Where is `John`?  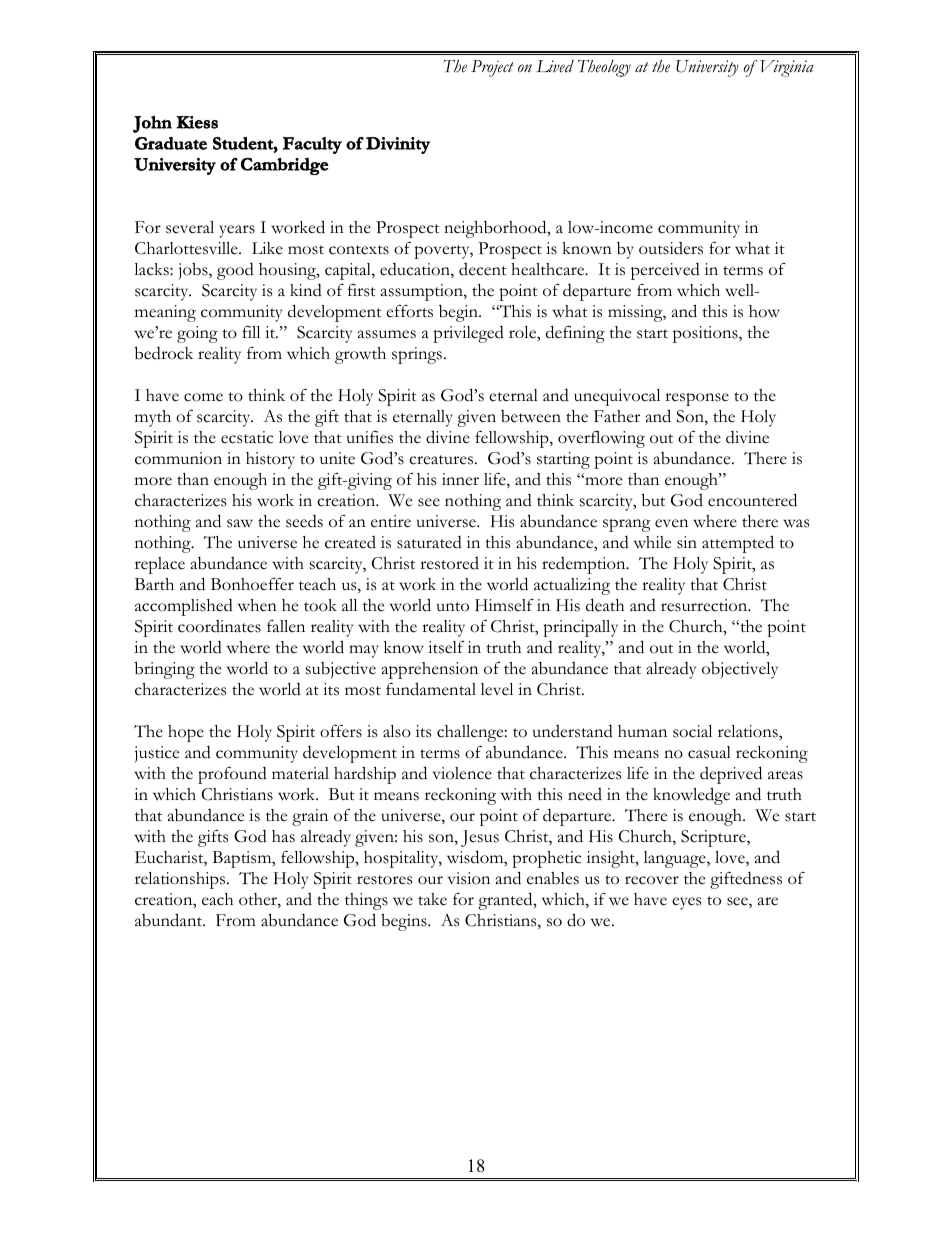 John is located at coordinates (152, 124).
